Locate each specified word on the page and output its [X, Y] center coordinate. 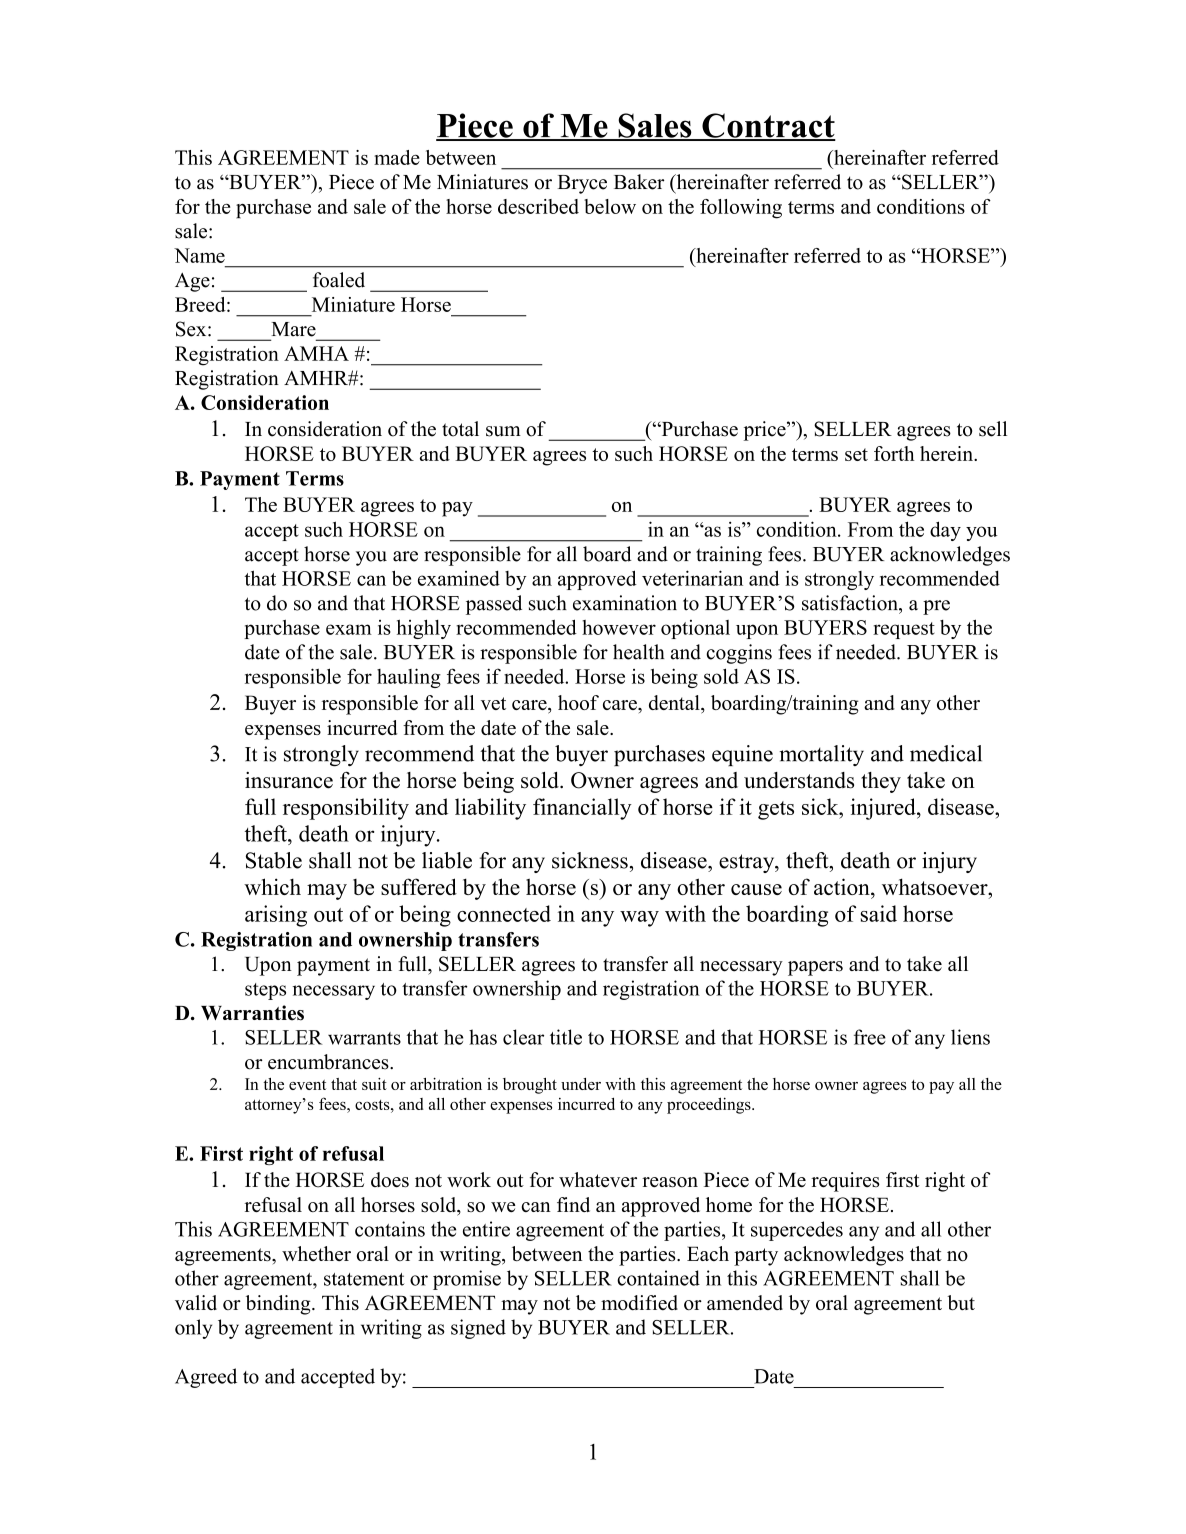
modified [639, 1302]
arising [276, 916]
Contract [768, 126]
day [945, 531]
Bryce [582, 184]
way [639, 919]
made [397, 157]
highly [424, 629]
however [619, 627]
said [879, 913]
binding [279, 1305]
